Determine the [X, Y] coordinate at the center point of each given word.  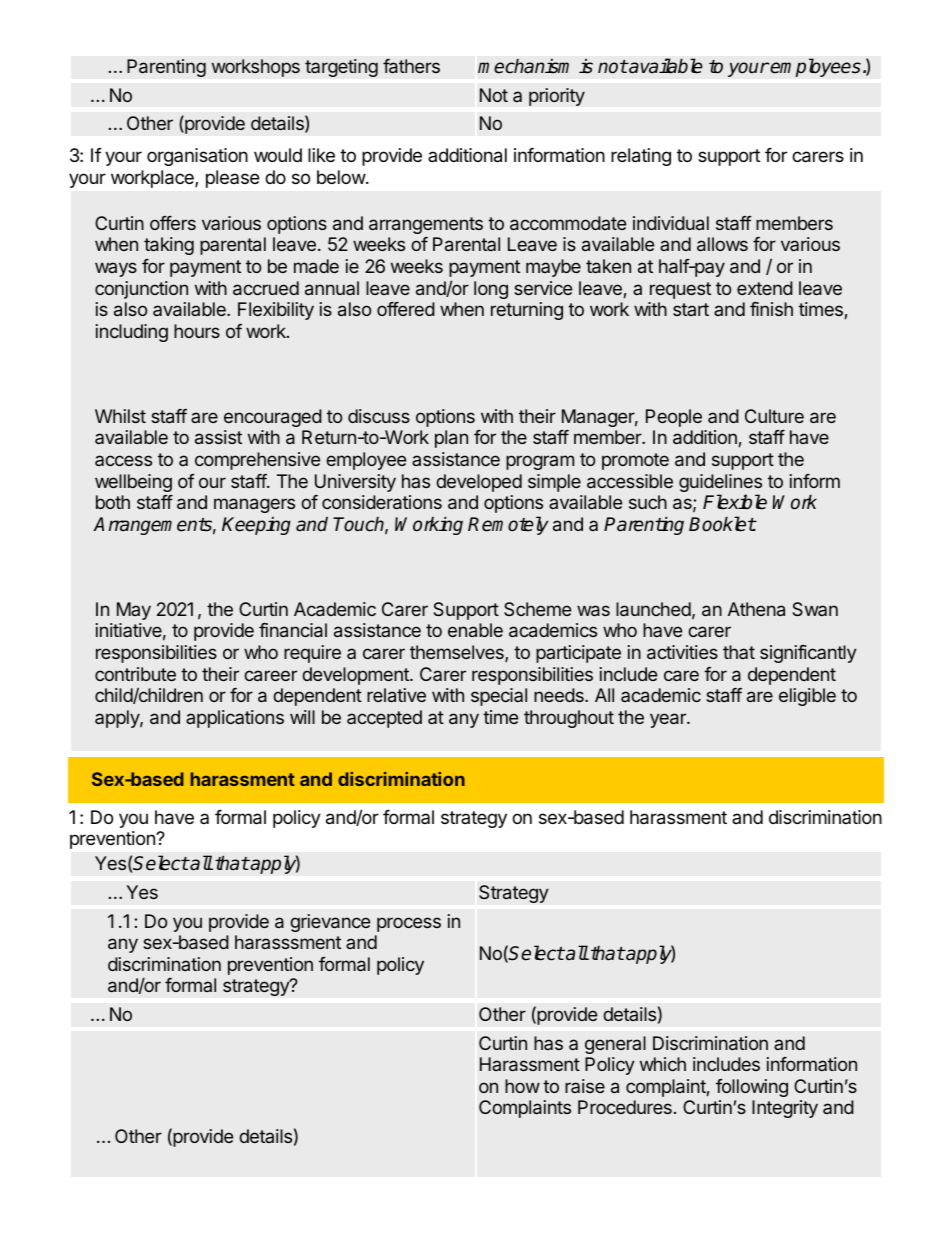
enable [475, 630]
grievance [330, 923]
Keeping [256, 526]
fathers [411, 66]
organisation [197, 157]
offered [406, 309]
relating [641, 157]
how [522, 1086]
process [409, 924]
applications [235, 719]
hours [197, 331]
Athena [756, 609]
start [691, 309]
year [669, 720]
